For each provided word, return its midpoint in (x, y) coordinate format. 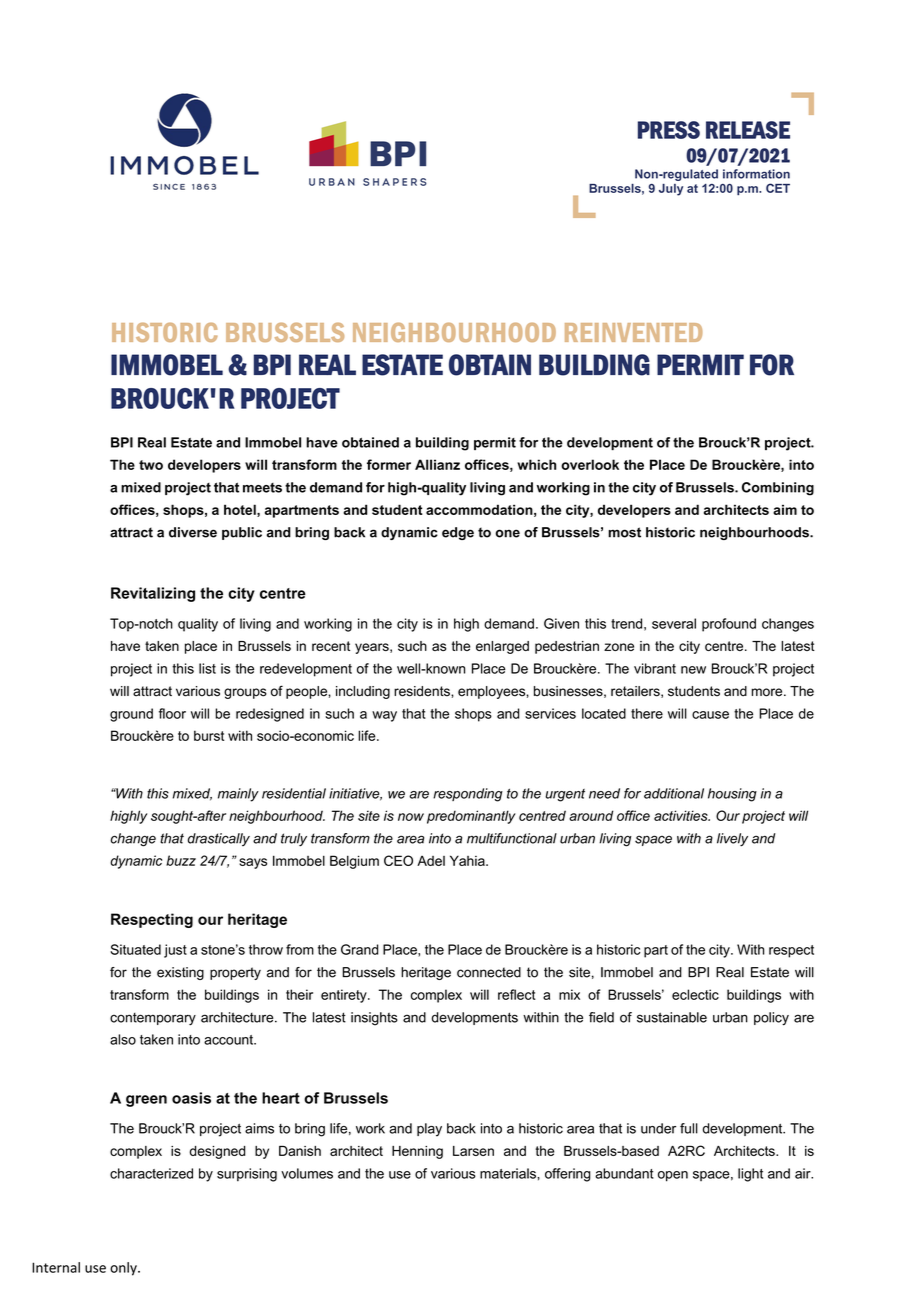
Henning (417, 1152)
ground (131, 715)
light (750, 1175)
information (756, 174)
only (124, 1269)
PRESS (669, 130)
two (151, 465)
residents (423, 691)
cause (710, 715)
